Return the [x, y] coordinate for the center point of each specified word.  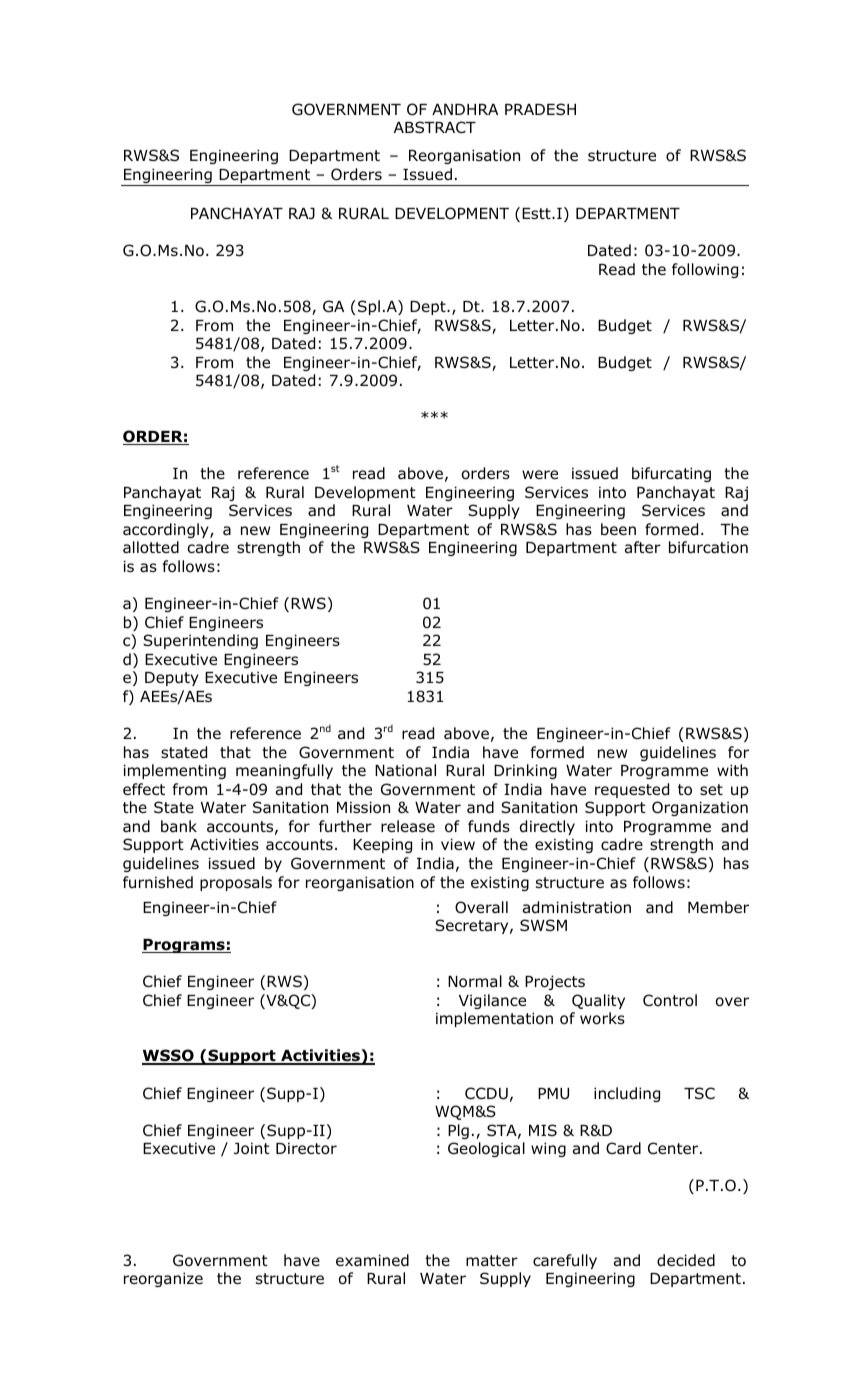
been [618, 529]
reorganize [163, 1279]
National [405, 770]
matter [492, 1260]
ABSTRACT [435, 127]
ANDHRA [465, 109]
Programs [184, 946]
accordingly [167, 530]
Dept [429, 308]
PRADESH [540, 109]
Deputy [172, 679]
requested [632, 790]
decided [686, 1260]
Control [670, 1000]
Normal [475, 981]
